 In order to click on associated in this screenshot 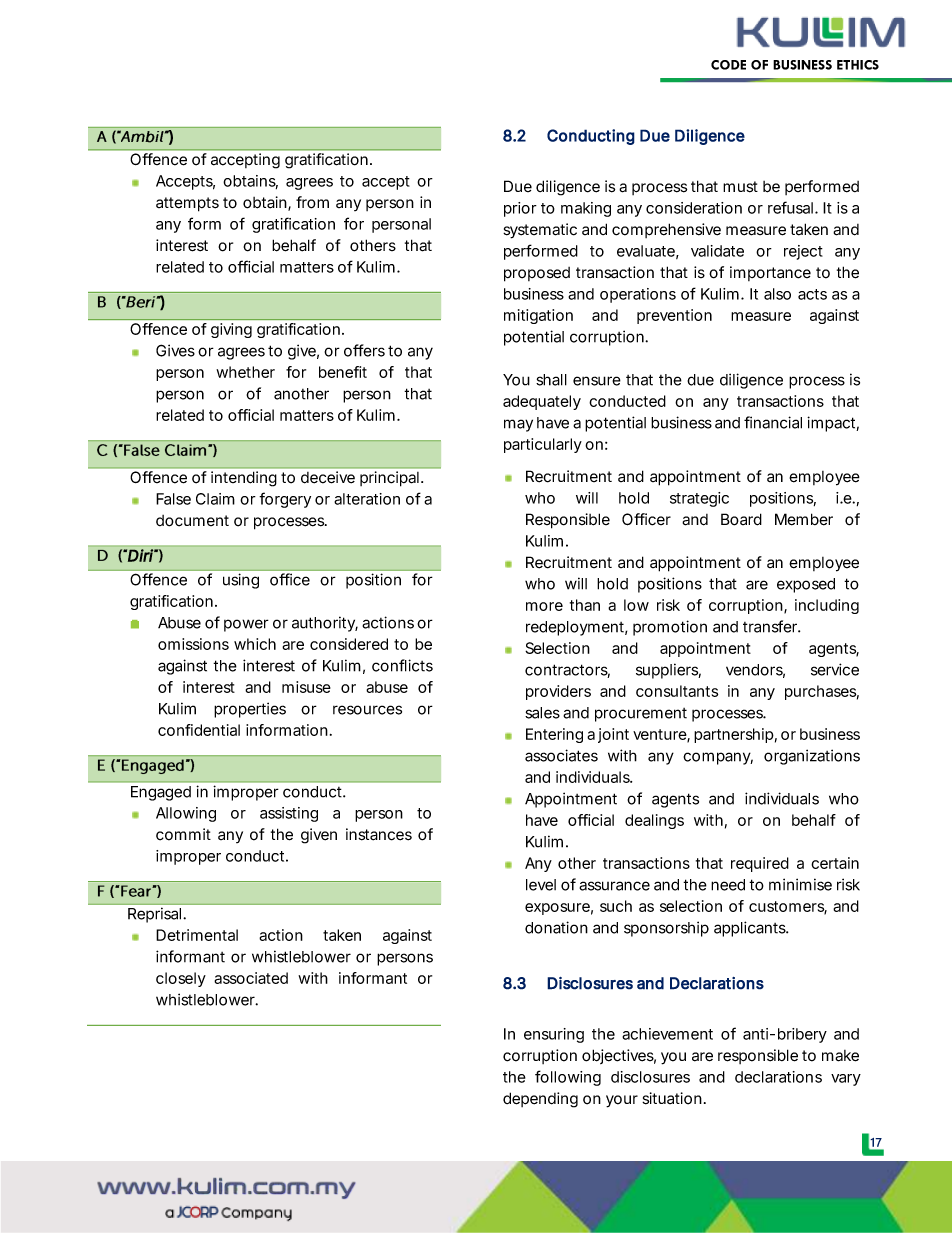, I will do `click(251, 978)`.
